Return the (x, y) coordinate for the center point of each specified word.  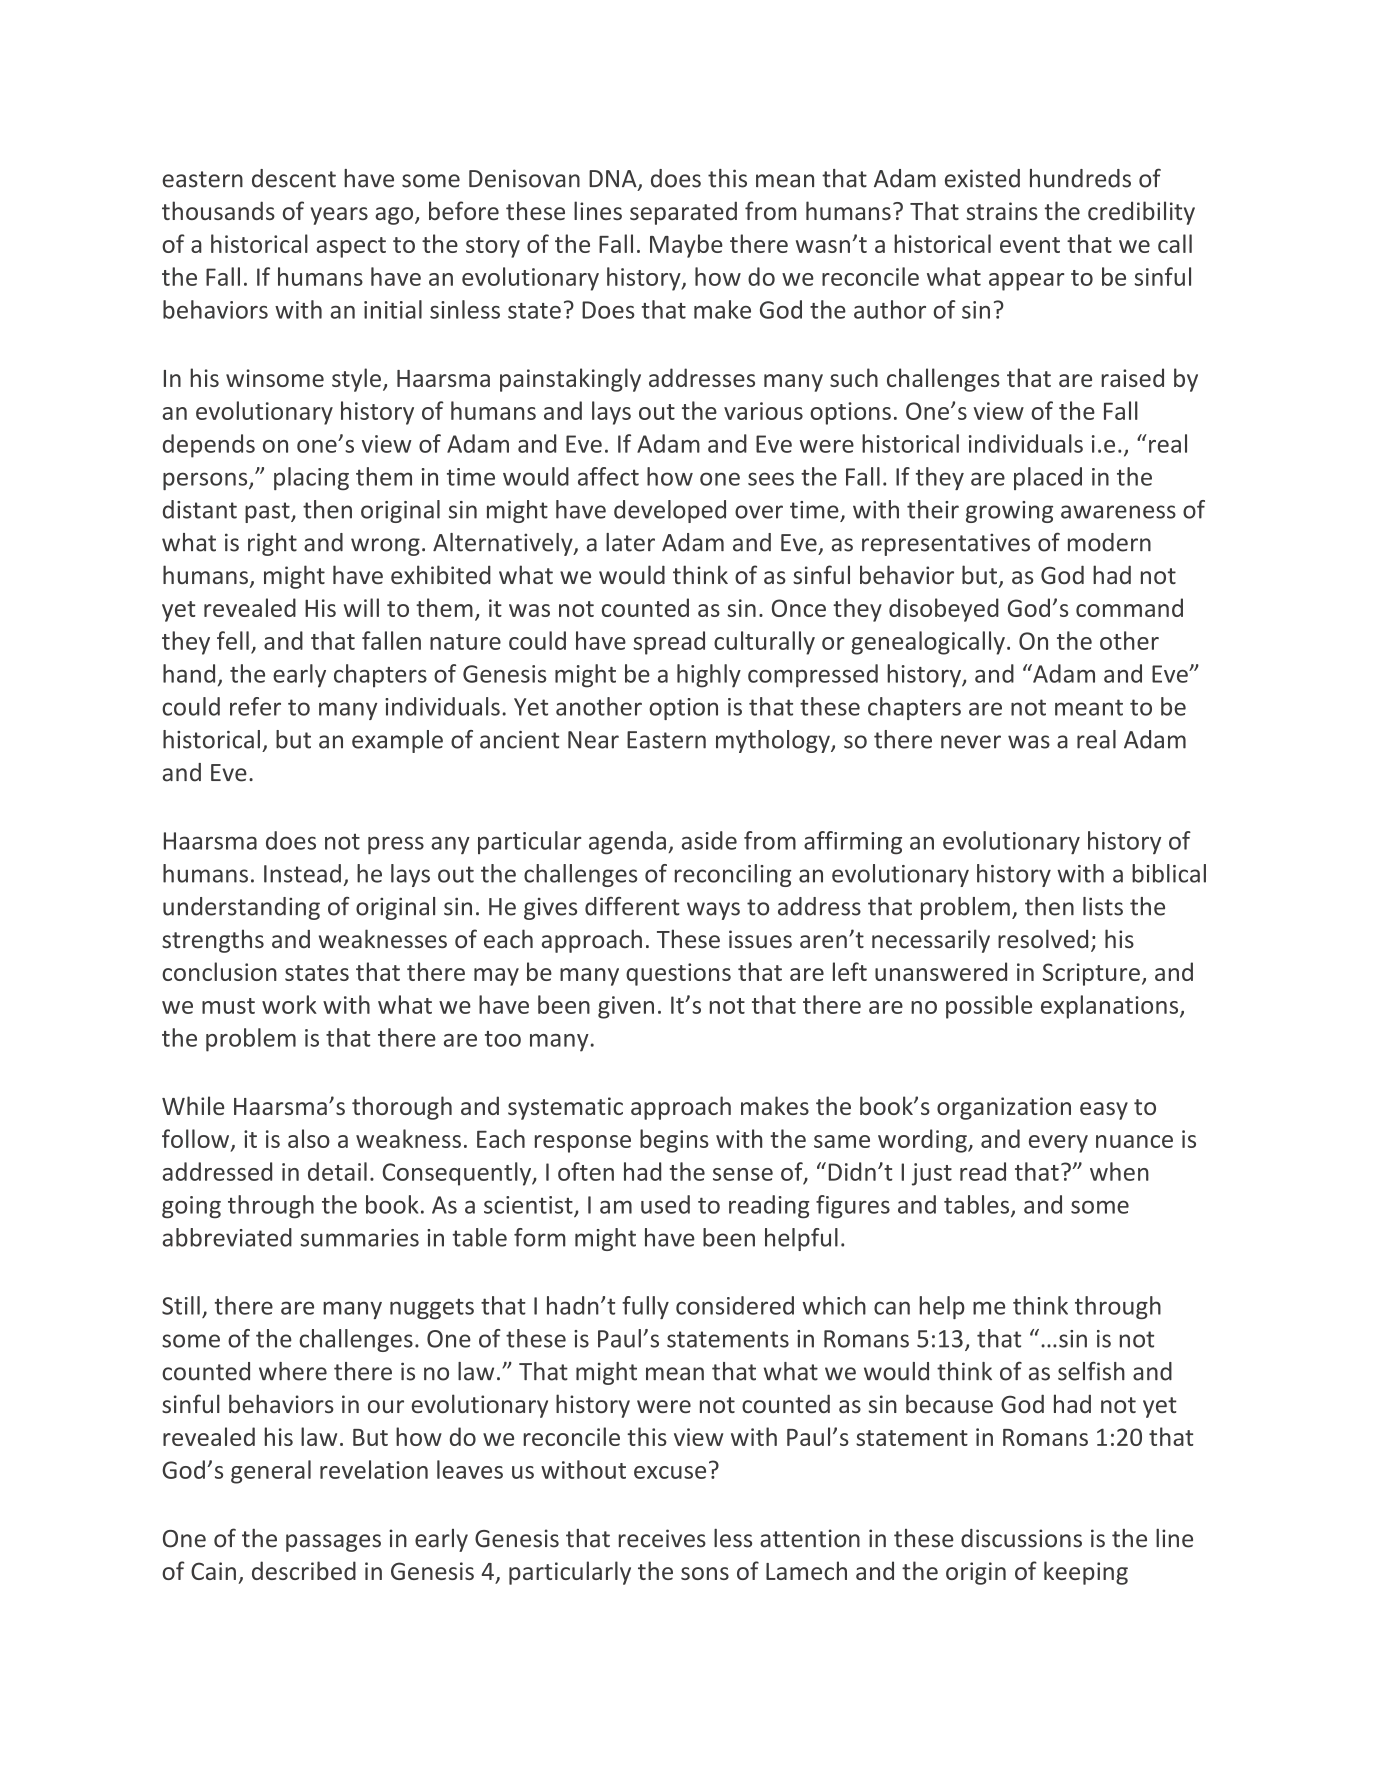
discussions (1021, 1538)
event (1030, 245)
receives (662, 1538)
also (309, 1138)
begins (674, 1141)
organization (1004, 1108)
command (1129, 607)
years (339, 216)
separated (683, 213)
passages (333, 1543)
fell (233, 640)
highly (709, 676)
